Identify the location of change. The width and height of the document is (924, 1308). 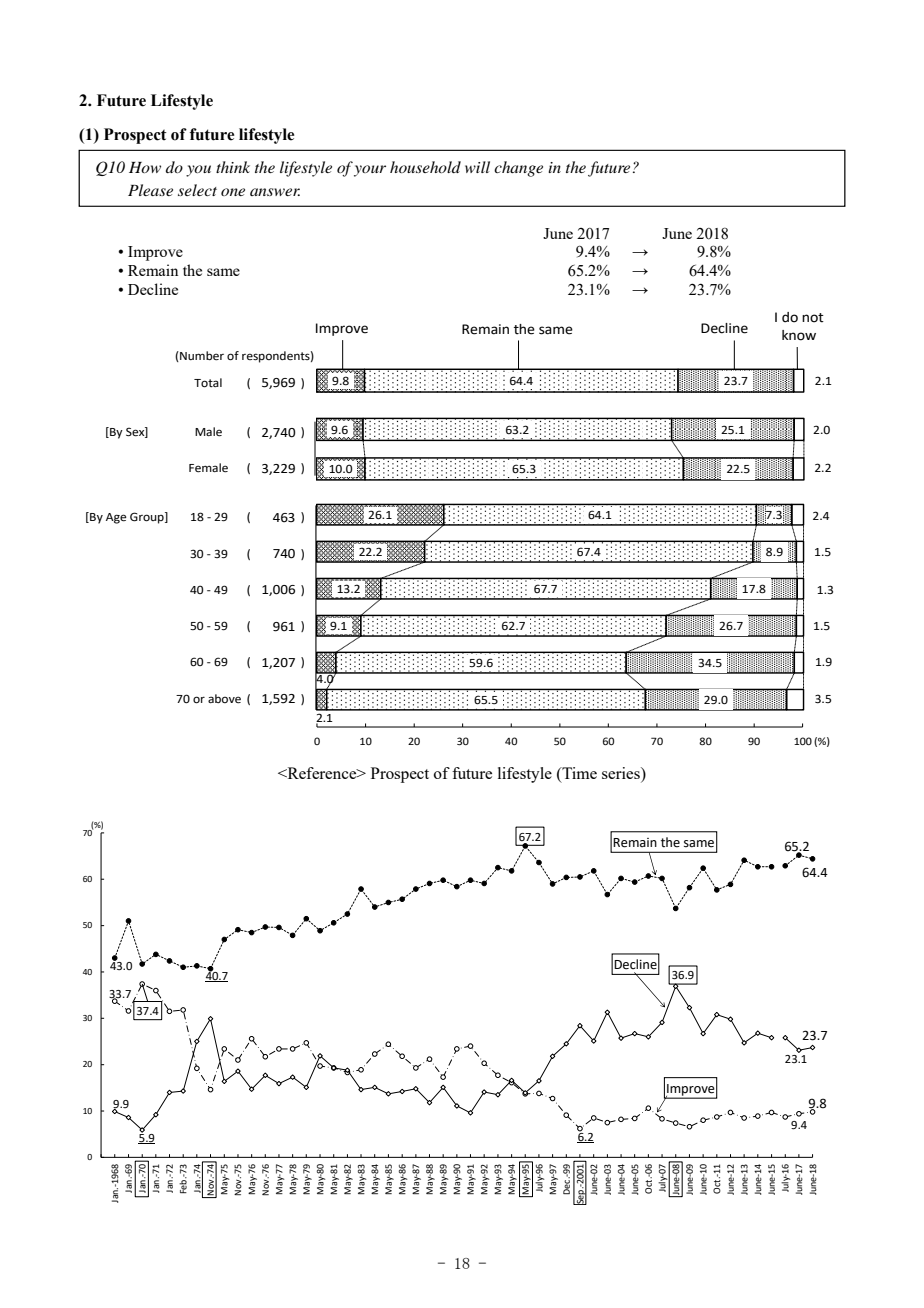
(518, 169).
